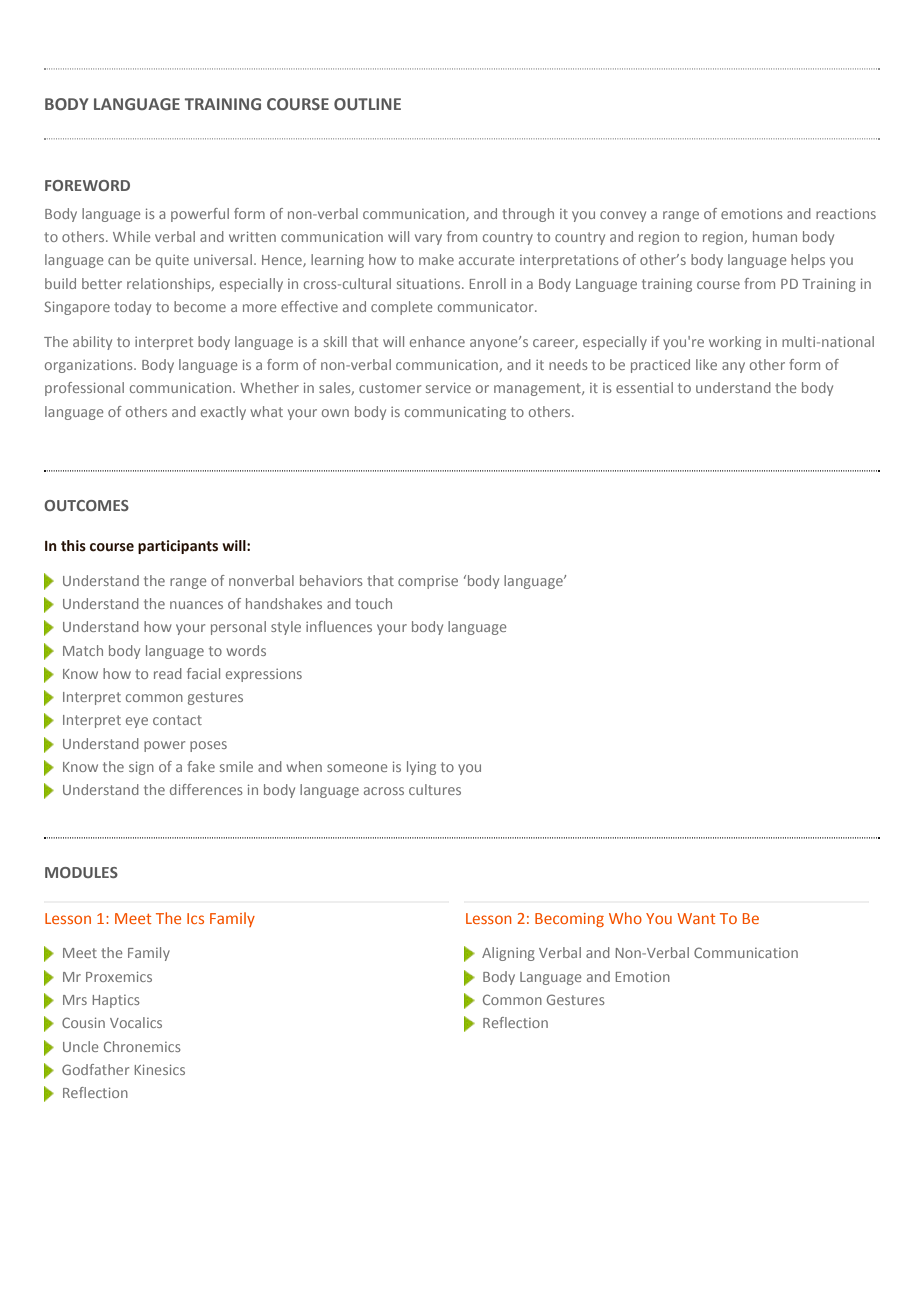 The width and height of the screenshot is (924, 1308). I want to click on comprise, so click(428, 582).
